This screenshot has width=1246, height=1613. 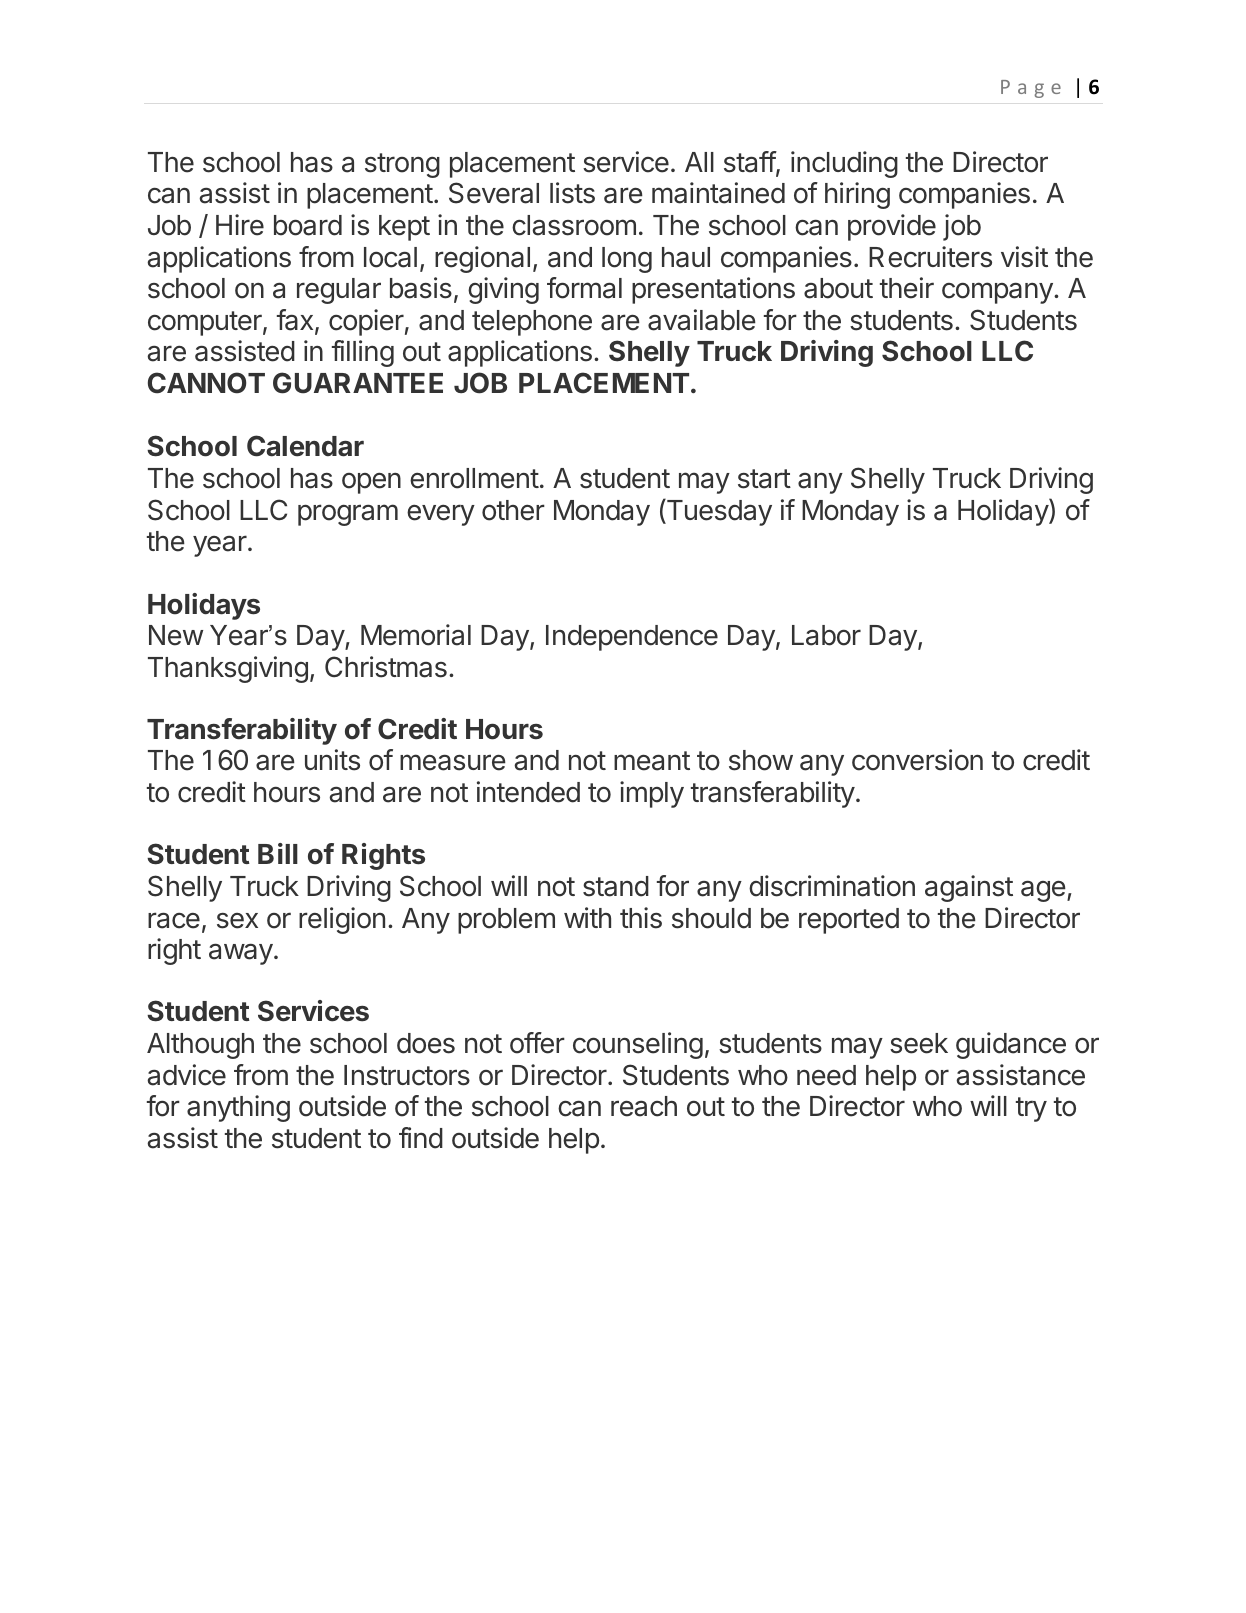 What do you see at coordinates (278, 853) in the screenshot?
I see `Bill` at bounding box center [278, 853].
